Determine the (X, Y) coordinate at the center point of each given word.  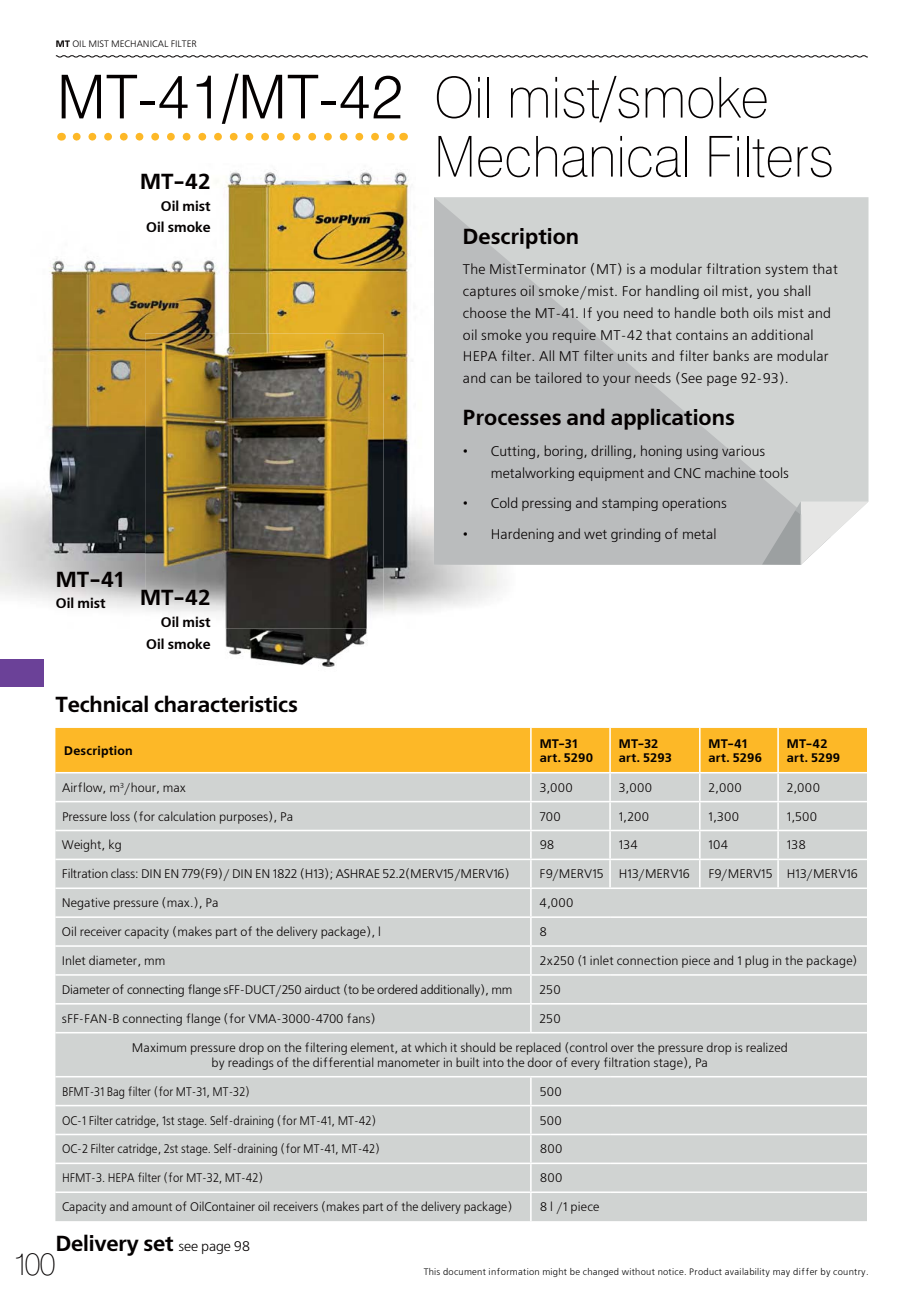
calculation (186, 816)
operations (694, 504)
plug (756, 961)
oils (763, 312)
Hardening (523, 535)
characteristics (225, 703)
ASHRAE (358, 873)
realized (766, 1047)
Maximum (159, 1047)
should (478, 1047)
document (464, 1271)
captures (489, 293)
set (158, 1244)
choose (484, 312)
